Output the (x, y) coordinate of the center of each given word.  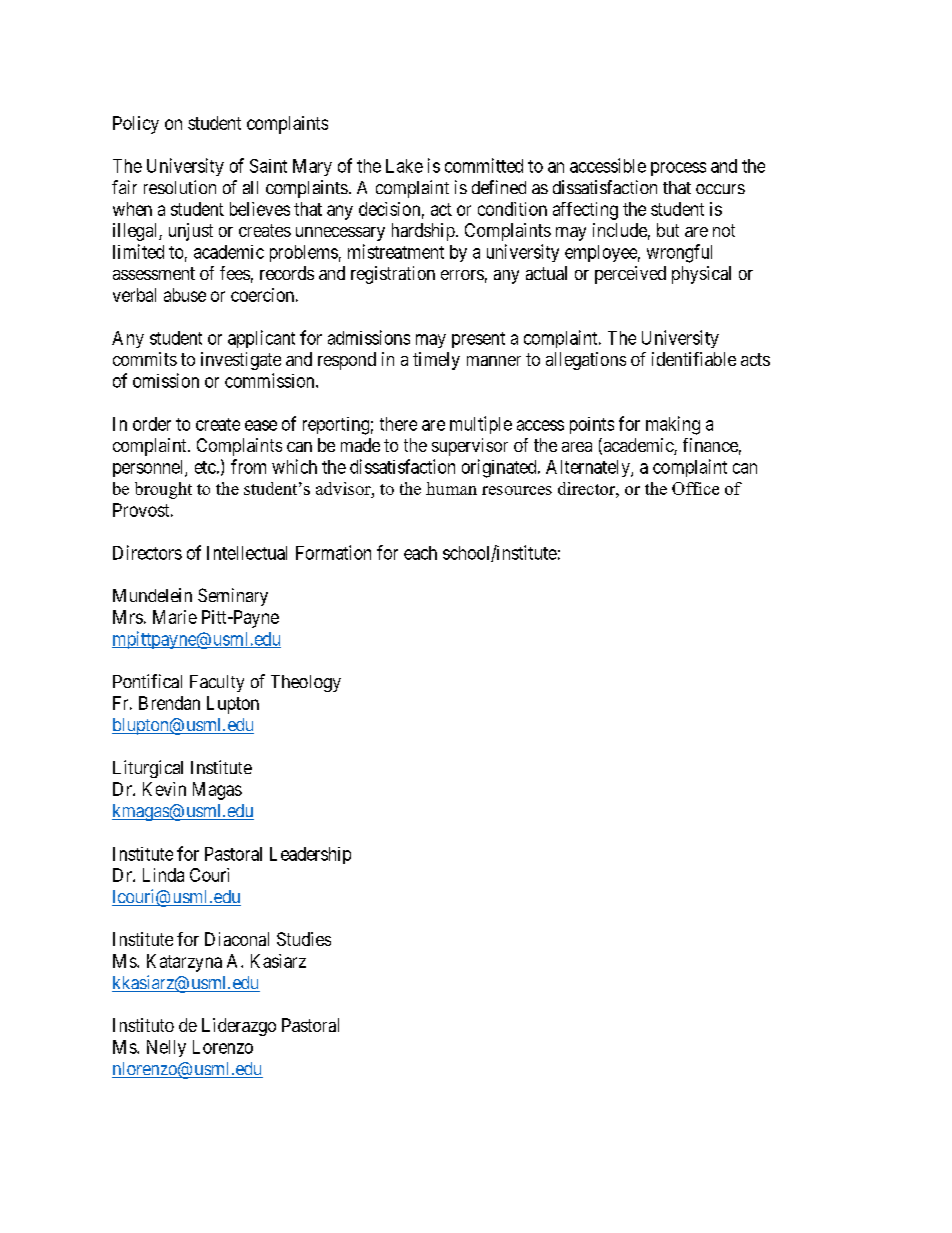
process (678, 169)
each (420, 553)
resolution (180, 187)
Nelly (166, 1048)
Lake (404, 166)
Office (695, 488)
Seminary (233, 597)
